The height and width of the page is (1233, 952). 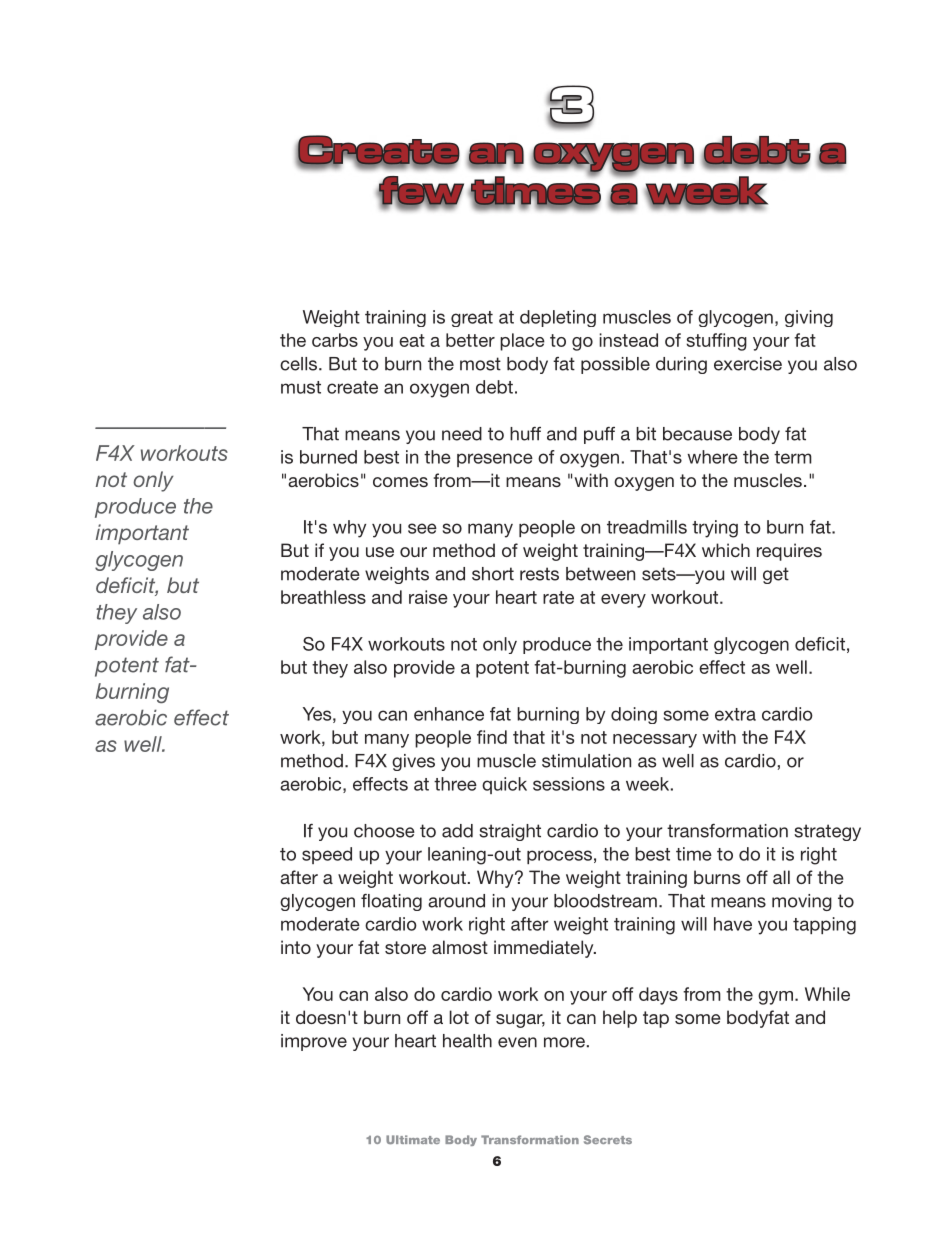 I want to click on process, so click(x=559, y=857).
